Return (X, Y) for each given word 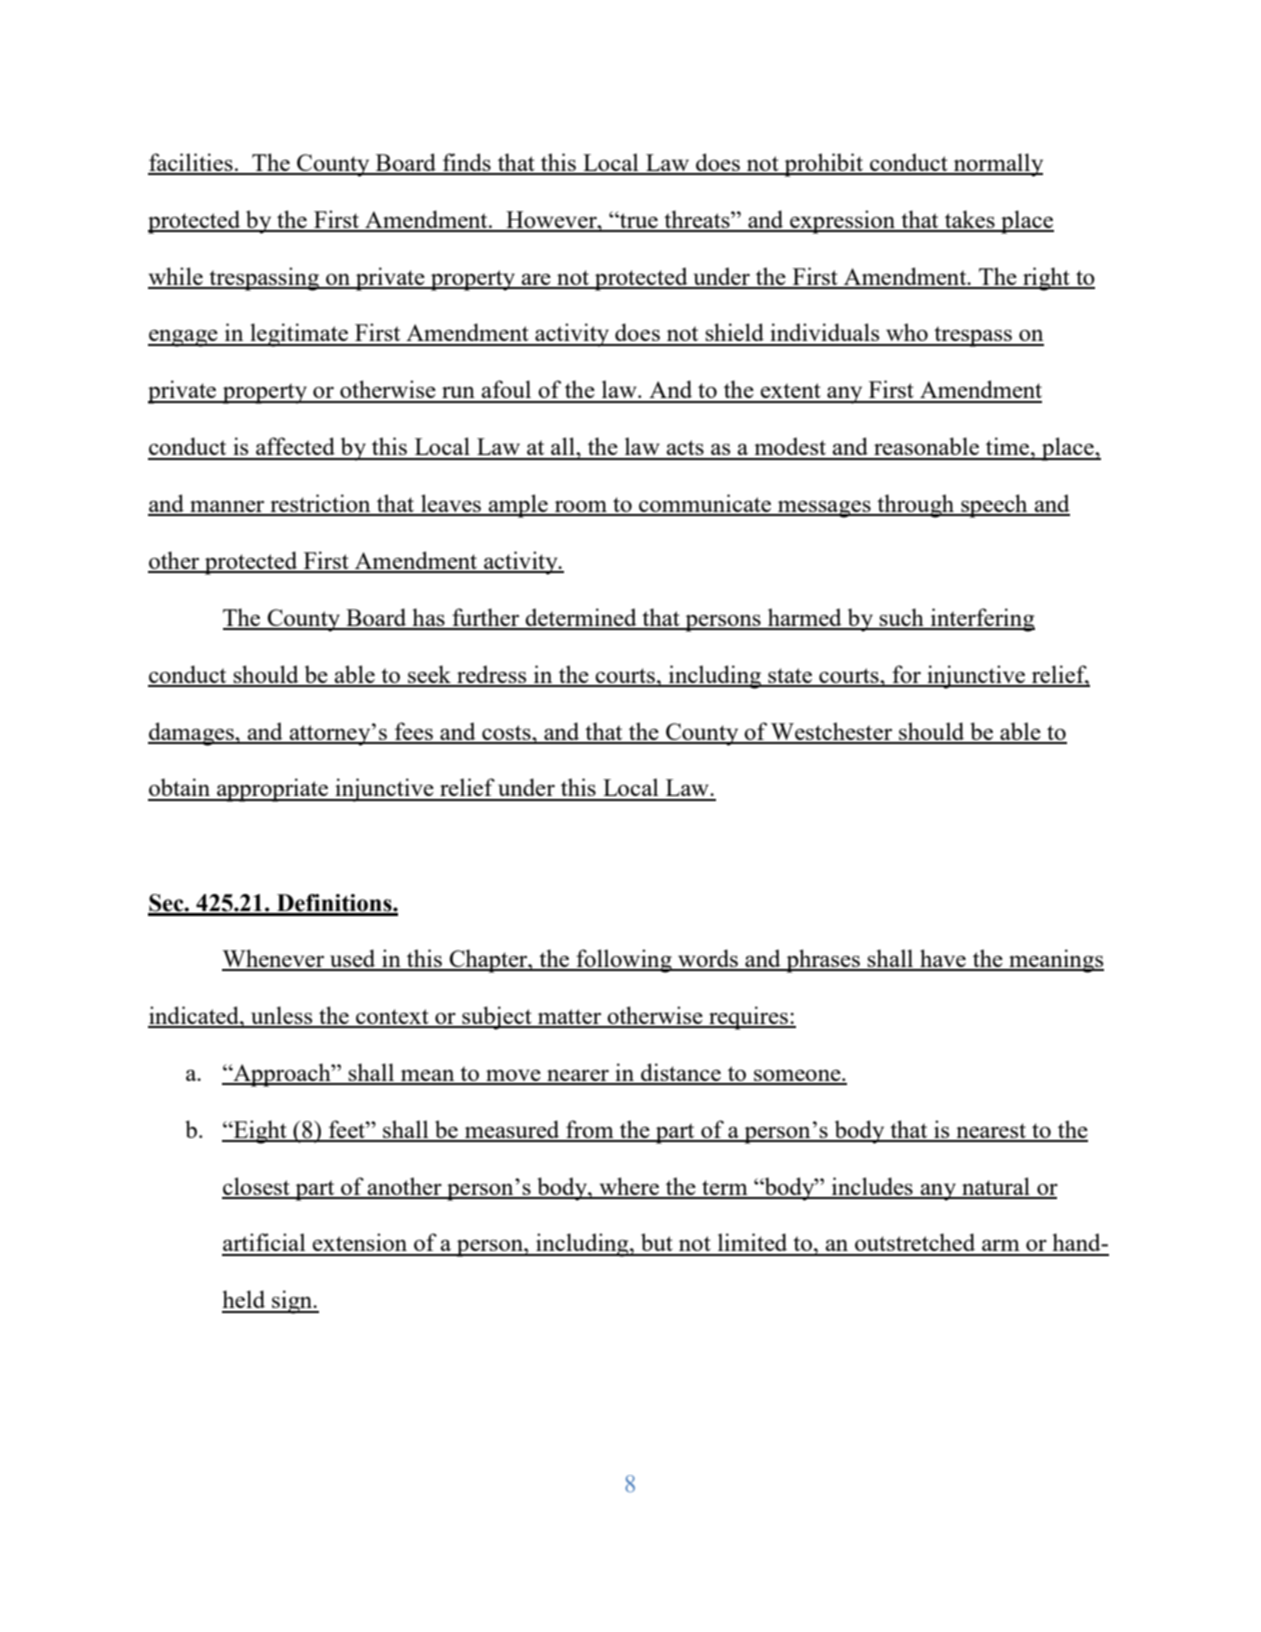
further (486, 618)
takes (970, 220)
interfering (981, 620)
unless (282, 1016)
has (428, 618)
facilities (191, 163)
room (581, 508)
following (624, 961)
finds (467, 163)
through (915, 506)
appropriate (272, 790)
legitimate (299, 335)
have (943, 959)
